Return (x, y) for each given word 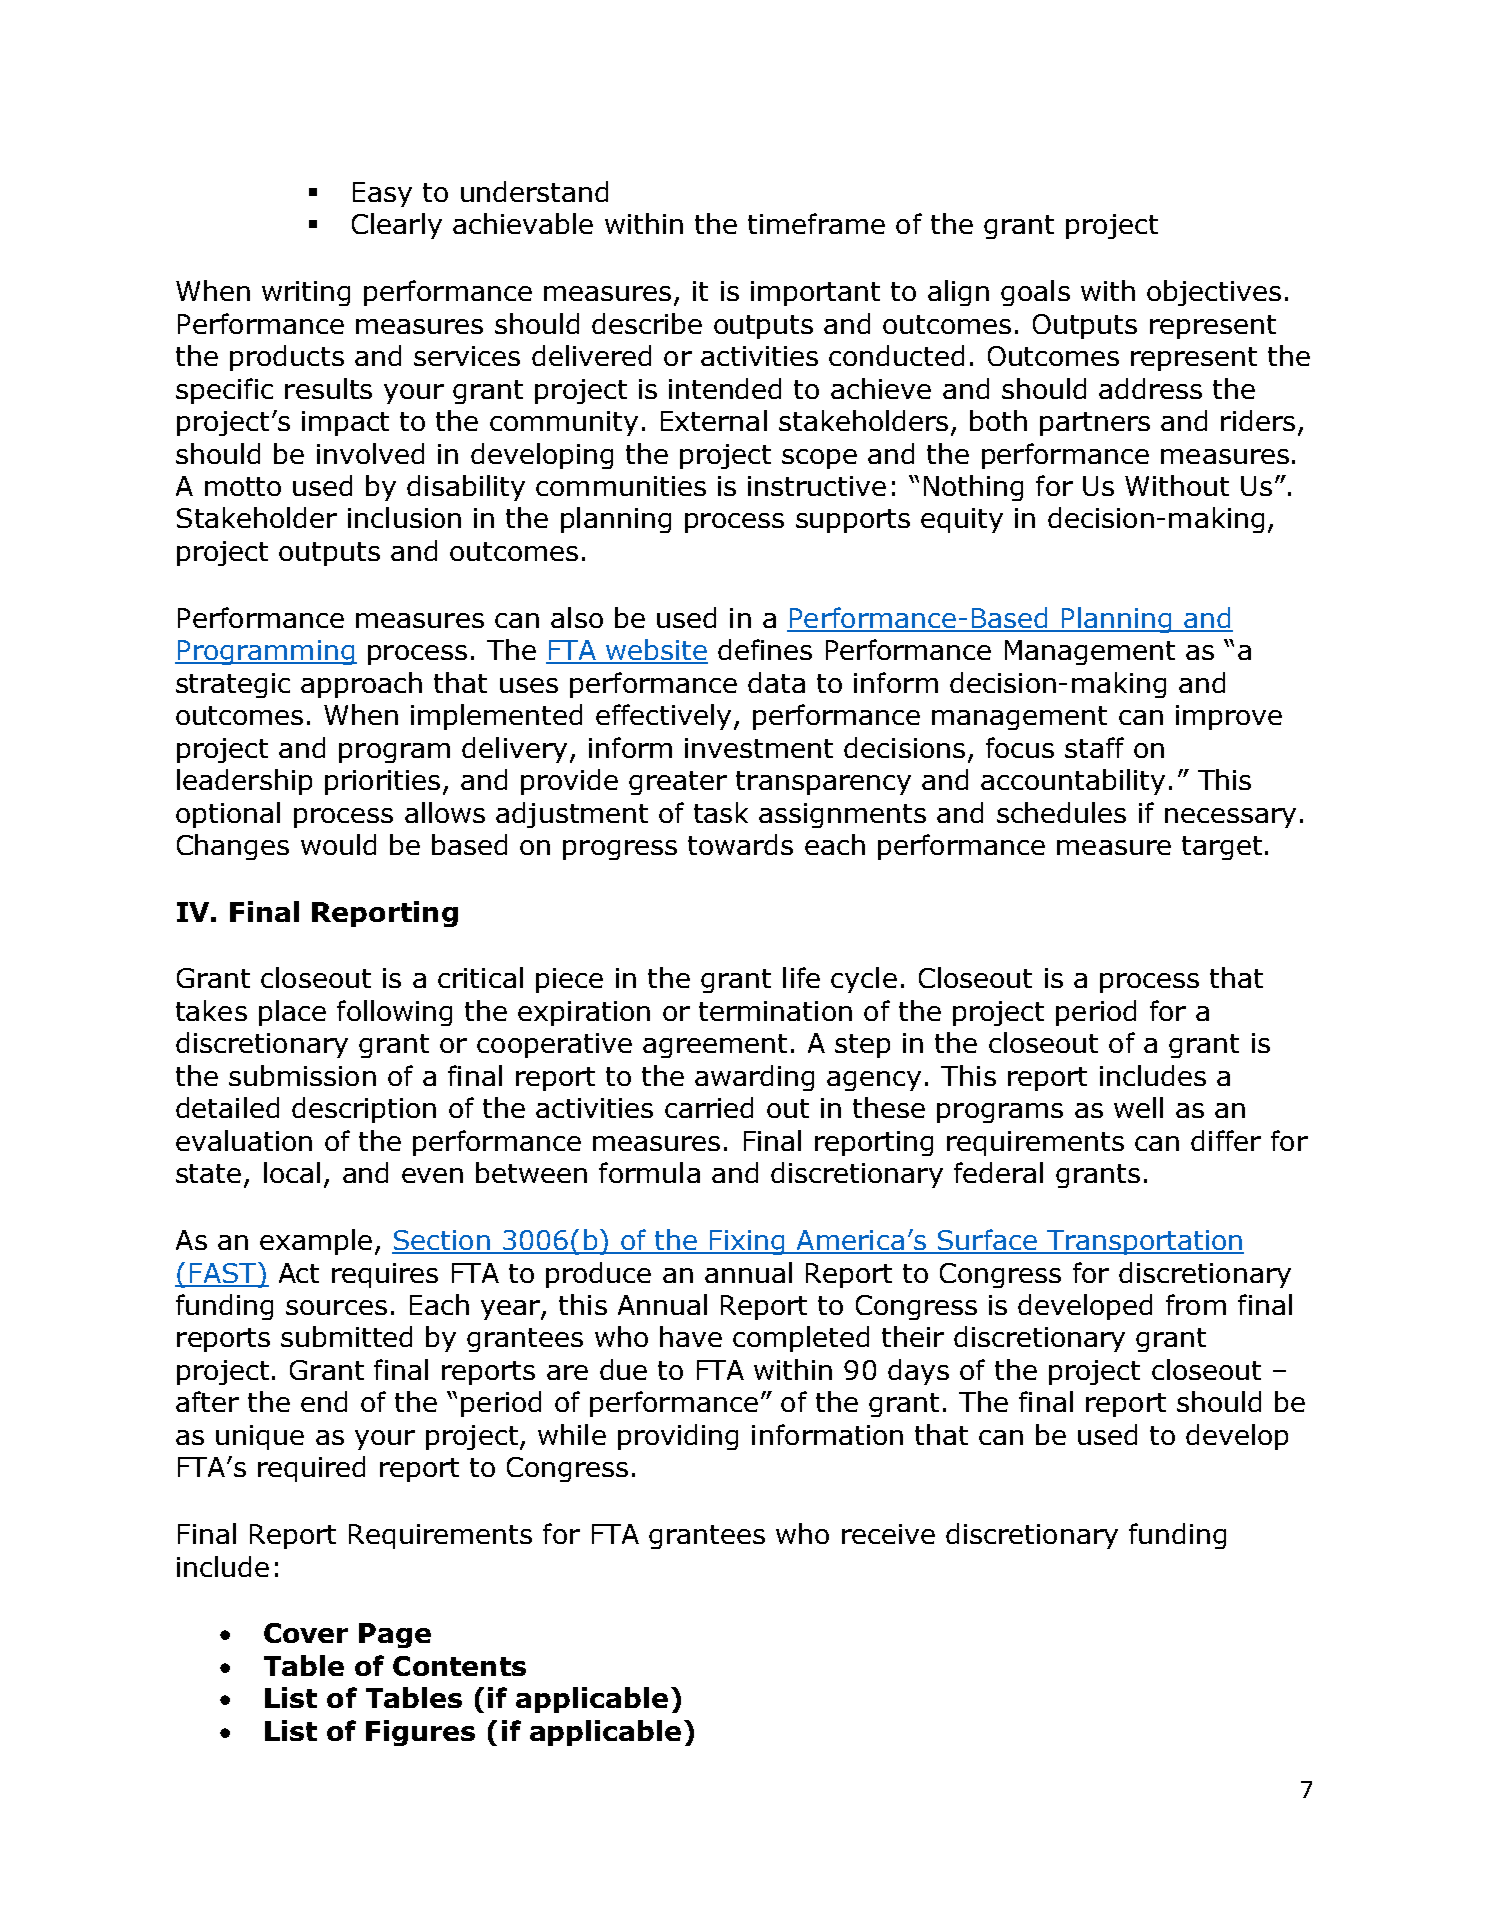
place (292, 1013)
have (691, 1336)
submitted (346, 1336)
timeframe (816, 223)
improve (1229, 717)
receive (888, 1534)
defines (765, 649)
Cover (306, 1633)
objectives (1214, 293)
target (1222, 848)
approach (361, 685)
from (1196, 1304)
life (801, 977)
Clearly (397, 226)
